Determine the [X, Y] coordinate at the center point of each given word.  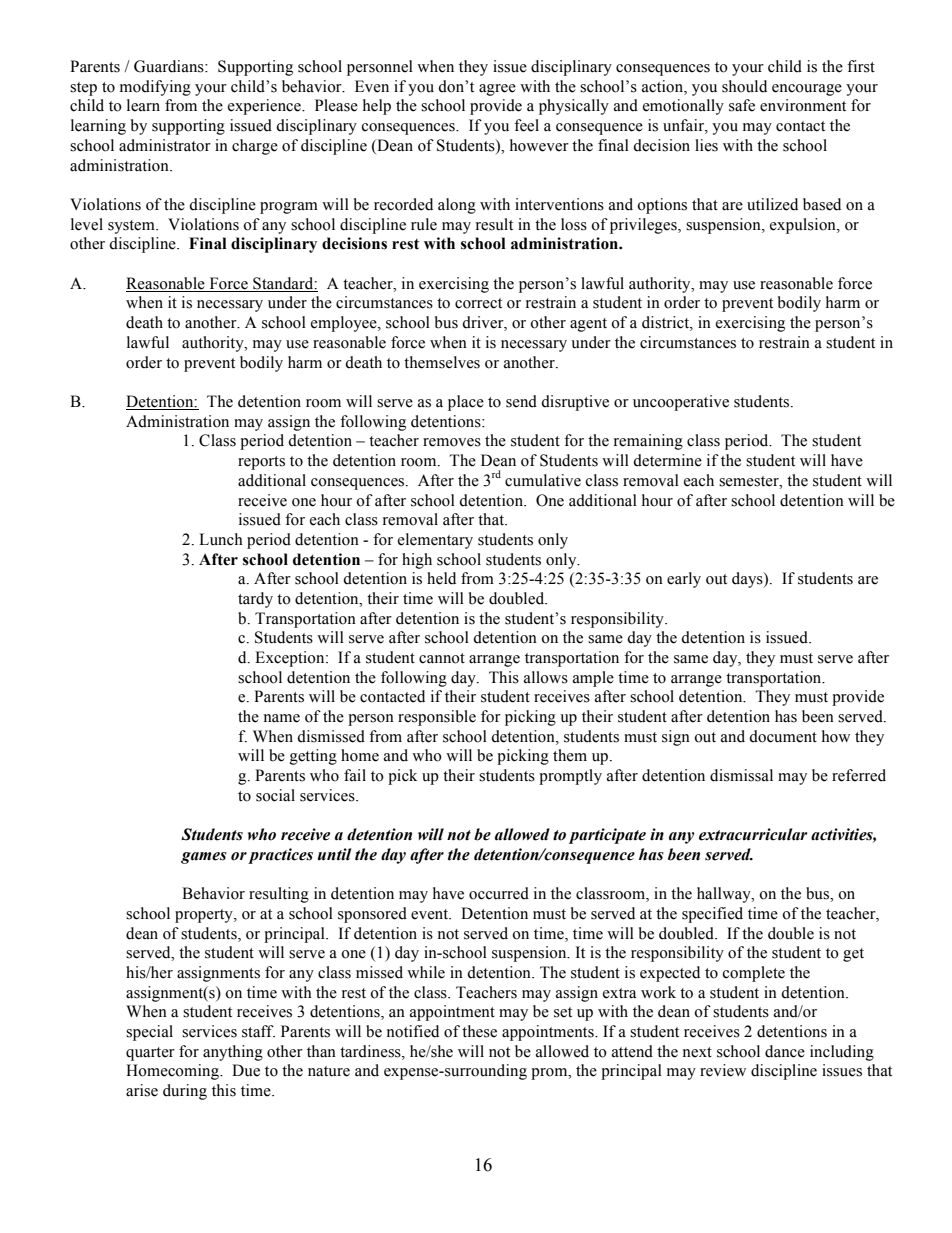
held [441, 578]
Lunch [221, 539]
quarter [150, 1054]
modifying [155, 88]
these [479, 1031]
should [744, 86]
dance [785, 1051]
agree [497, 90]
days [748, 580]
